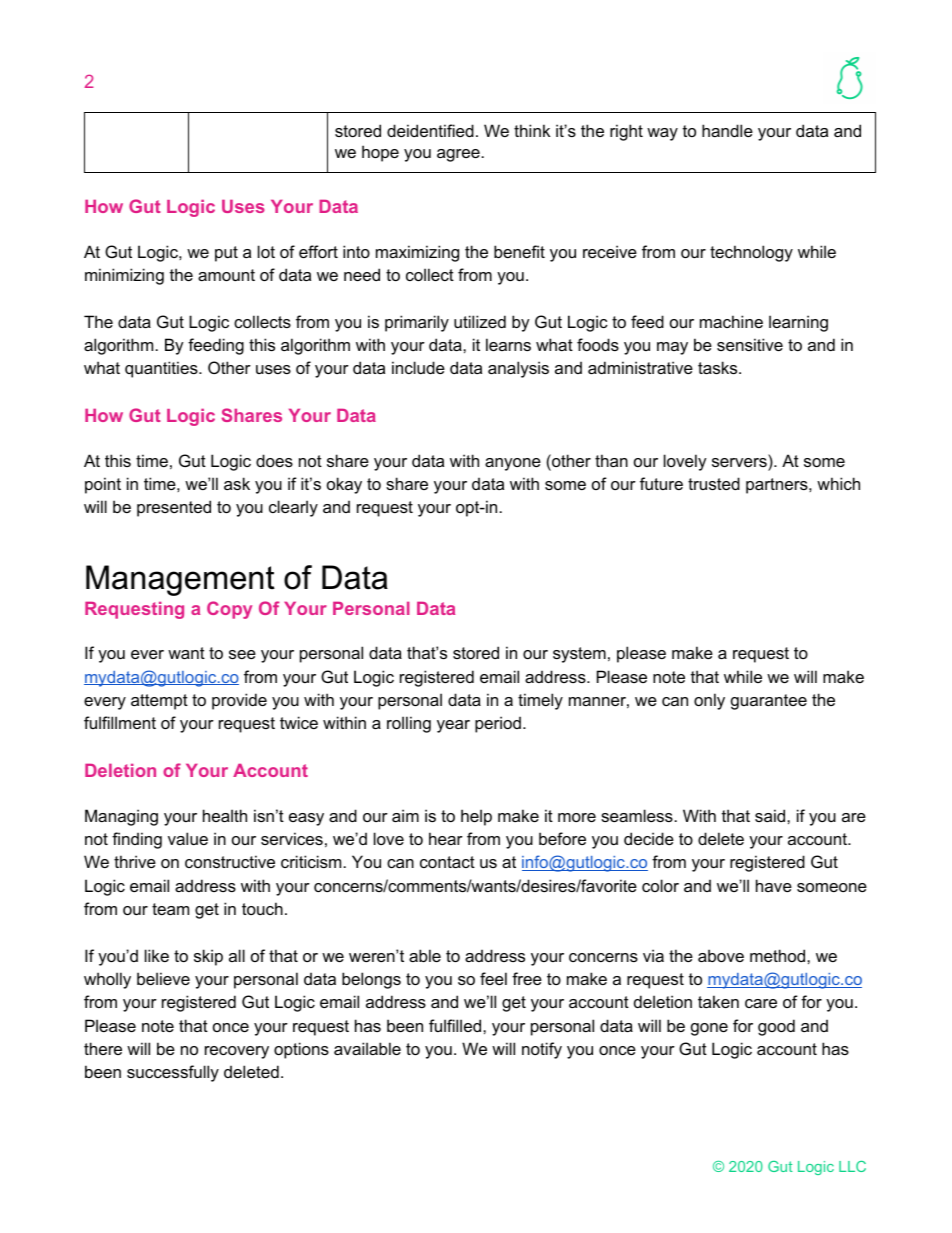  Describe the element at coordinates (225, 815) in the document. I see `health` at that location.
